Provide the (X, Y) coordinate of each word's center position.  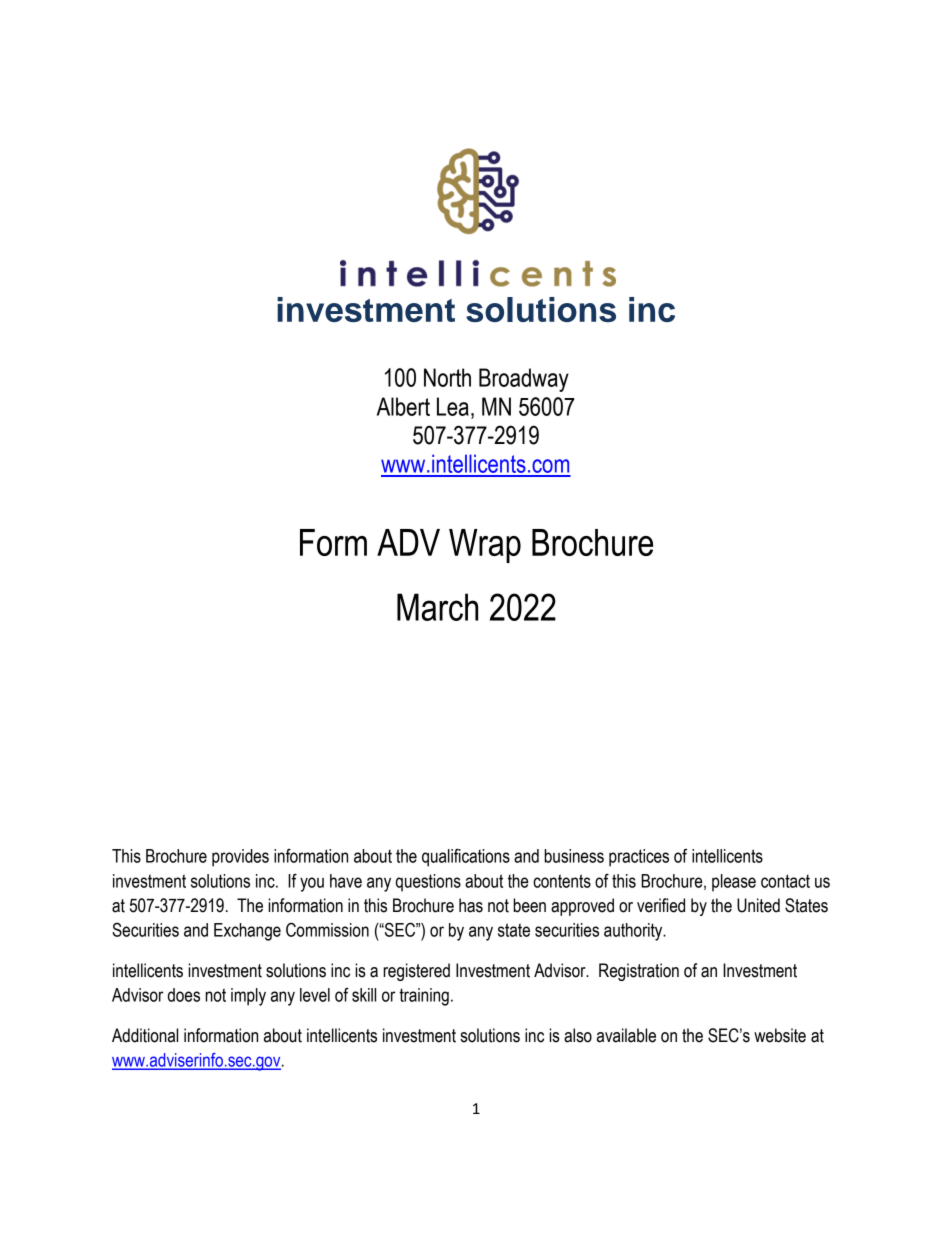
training (424, 997)
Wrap (485, 546)
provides (240, 858)
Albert (403, 406)
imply (248, 997)
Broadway (524, 380)
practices (639, 858)
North (447, 377)
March (437, 607)
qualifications (466, 857)
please (734, 883)
